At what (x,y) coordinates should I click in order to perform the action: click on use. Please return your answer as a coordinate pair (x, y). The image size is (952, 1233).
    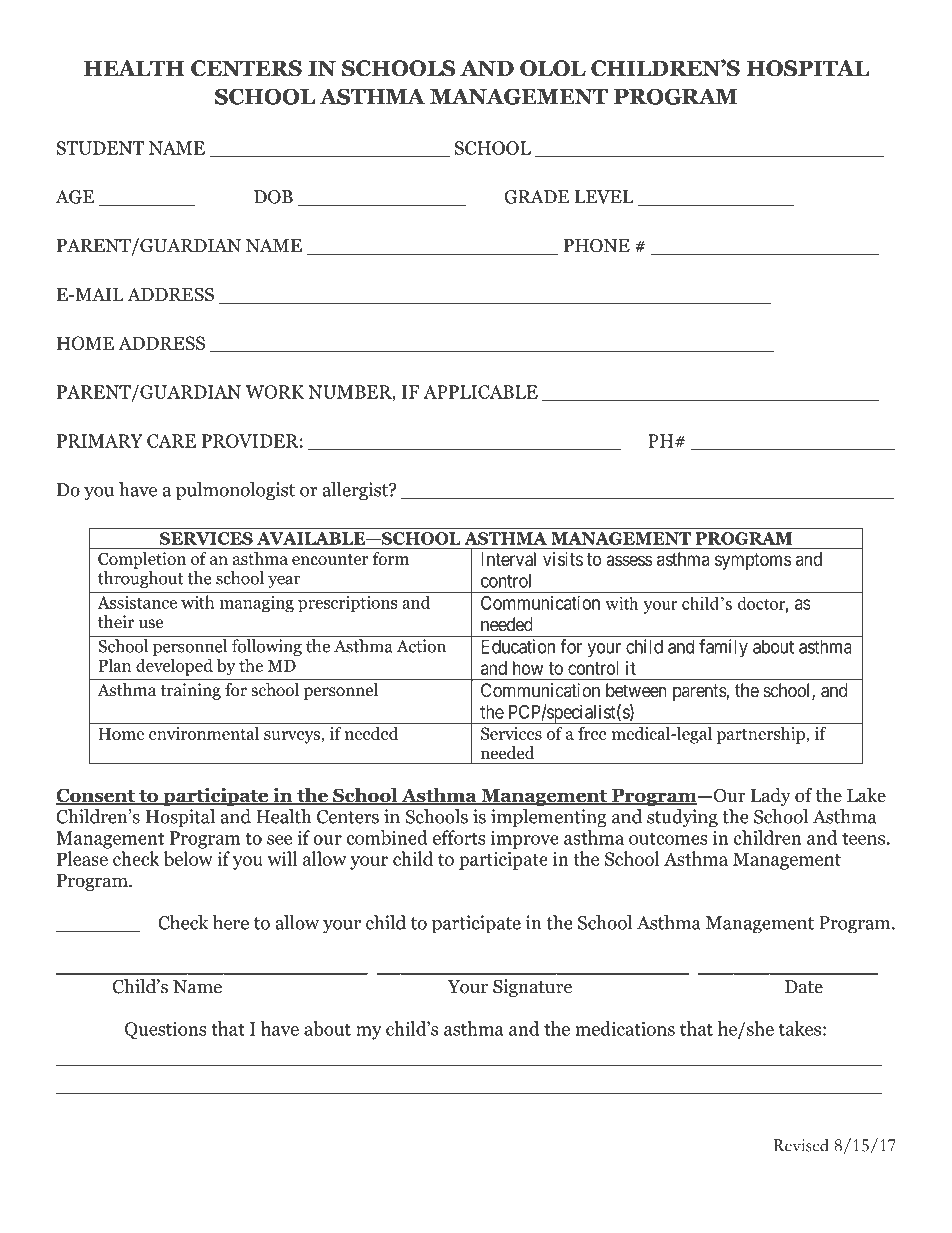
    Looking at the image, I should click on (151, 624).
